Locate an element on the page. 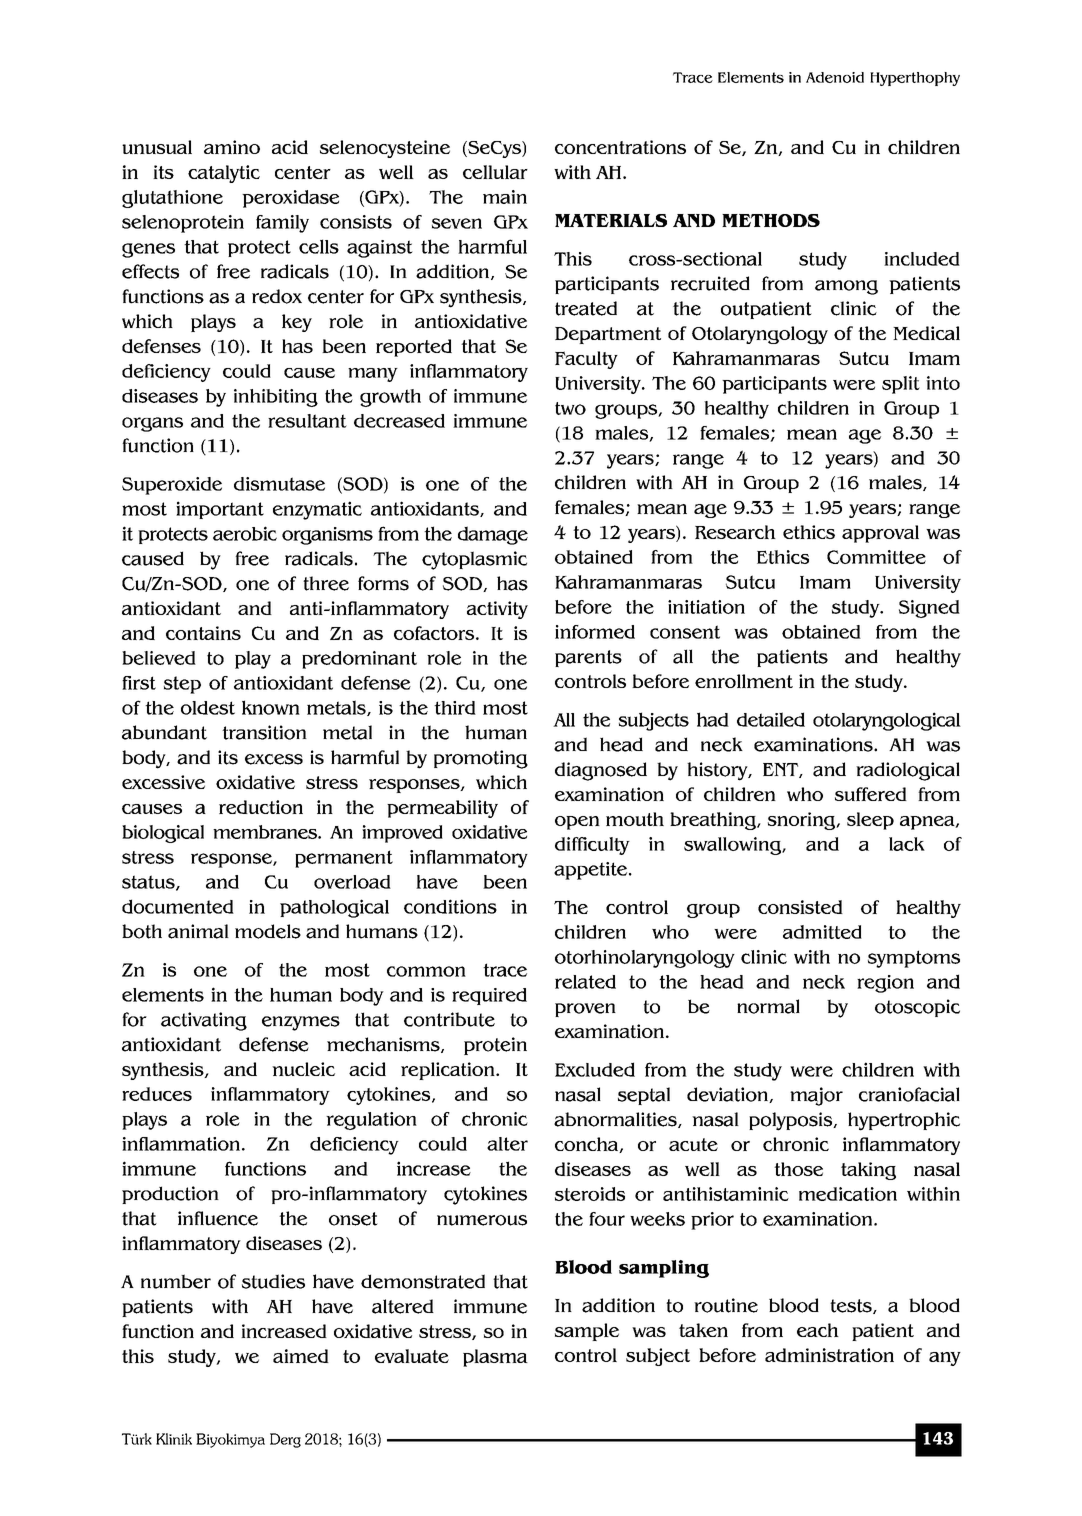 The height and width of the page is (1516, 1082). cellular is located at coordinates (495, 172).
